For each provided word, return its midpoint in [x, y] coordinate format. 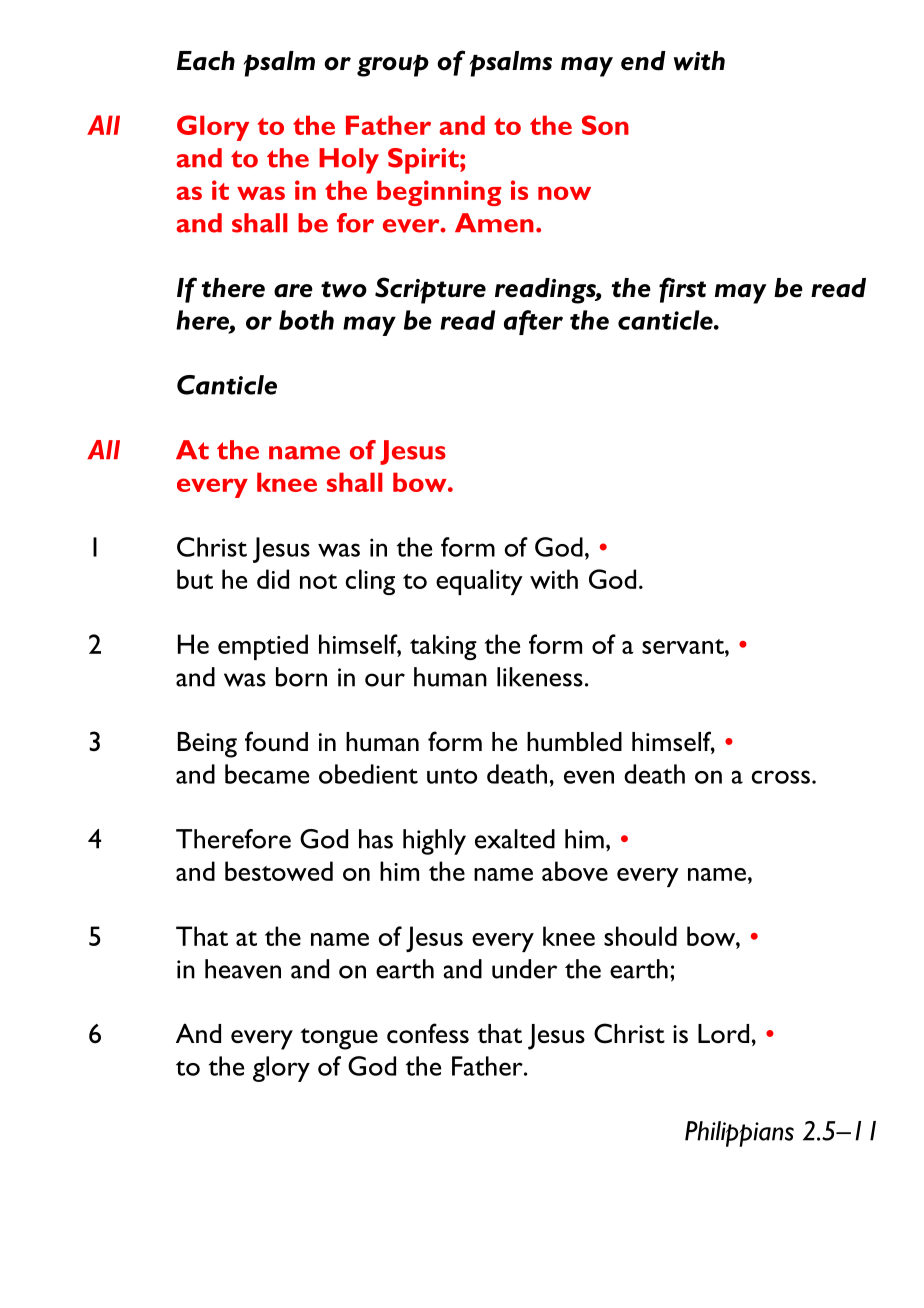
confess [428, 1033]
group [393, 66]
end [643, 61]
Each [206, 61]
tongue [339, 1039]
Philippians [739, 1134]
